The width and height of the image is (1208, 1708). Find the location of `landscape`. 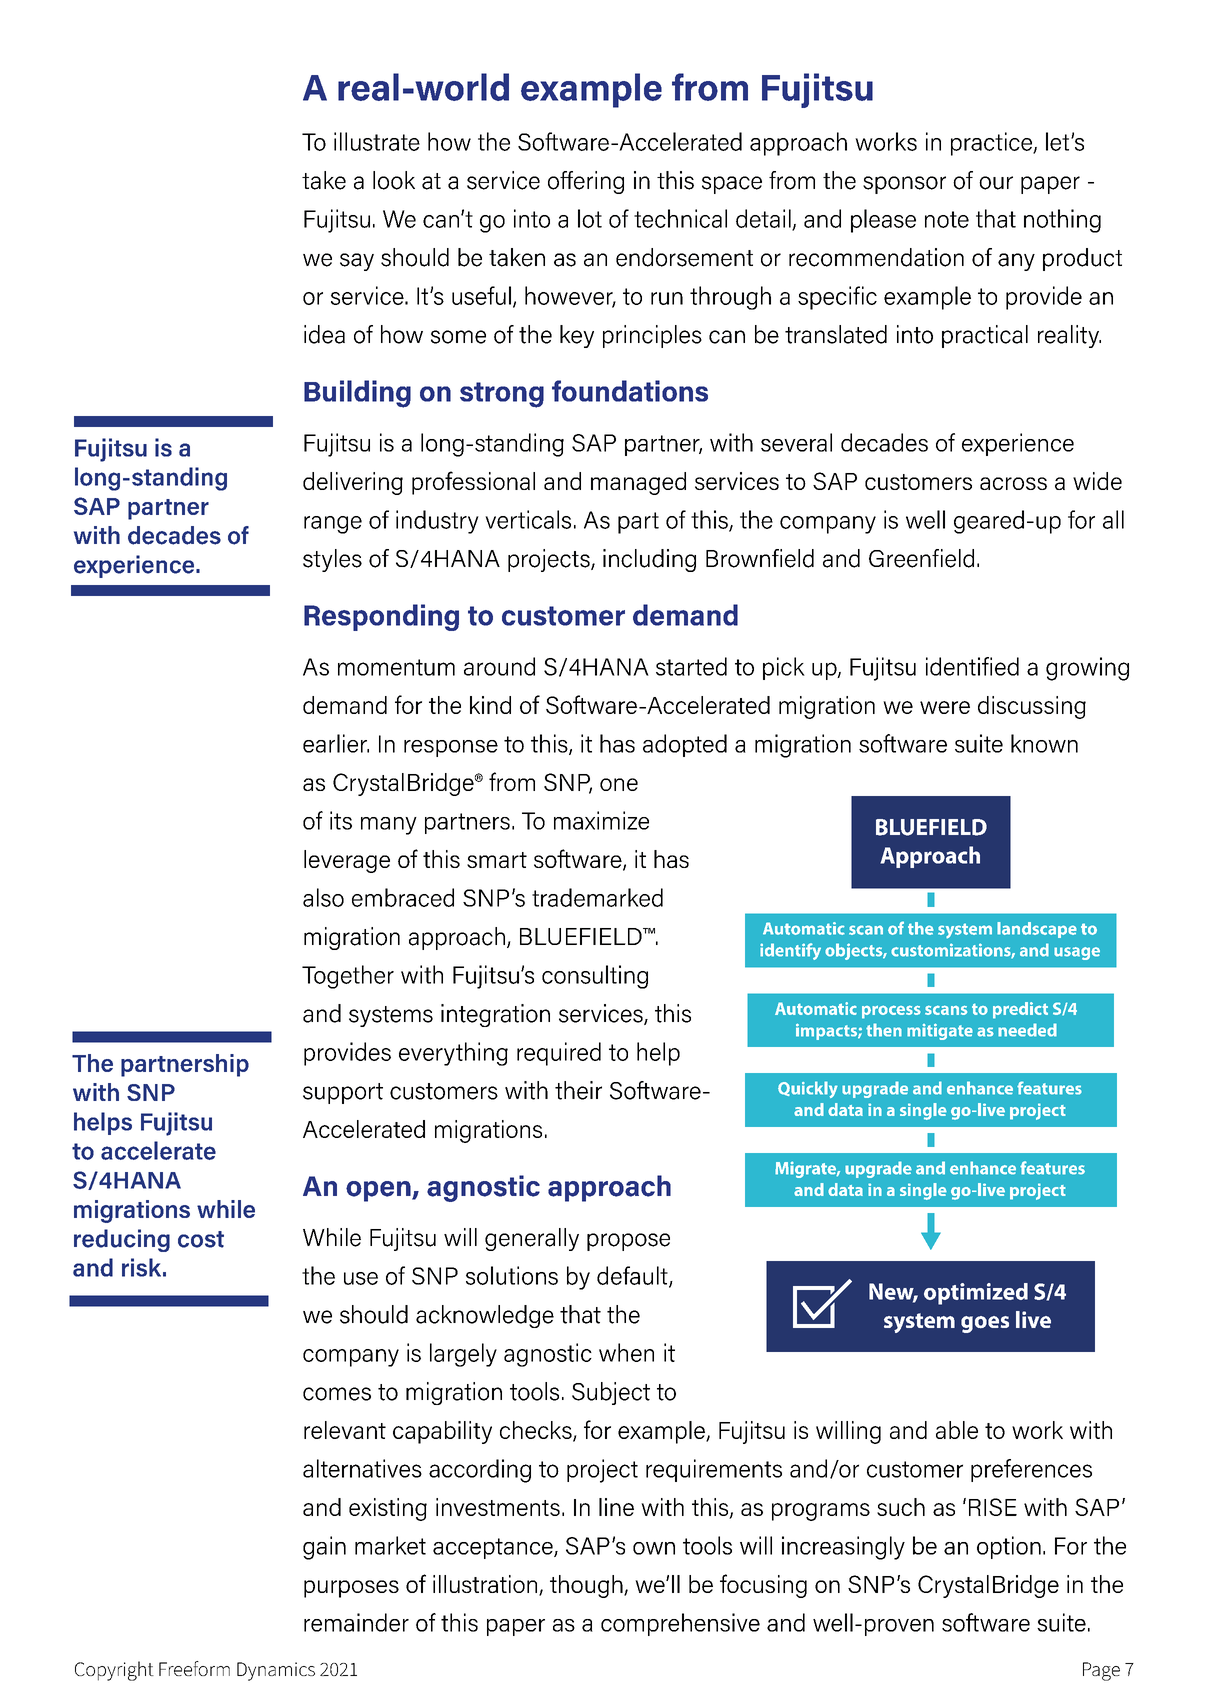

landscape is located at coordinates (1037, 930).
